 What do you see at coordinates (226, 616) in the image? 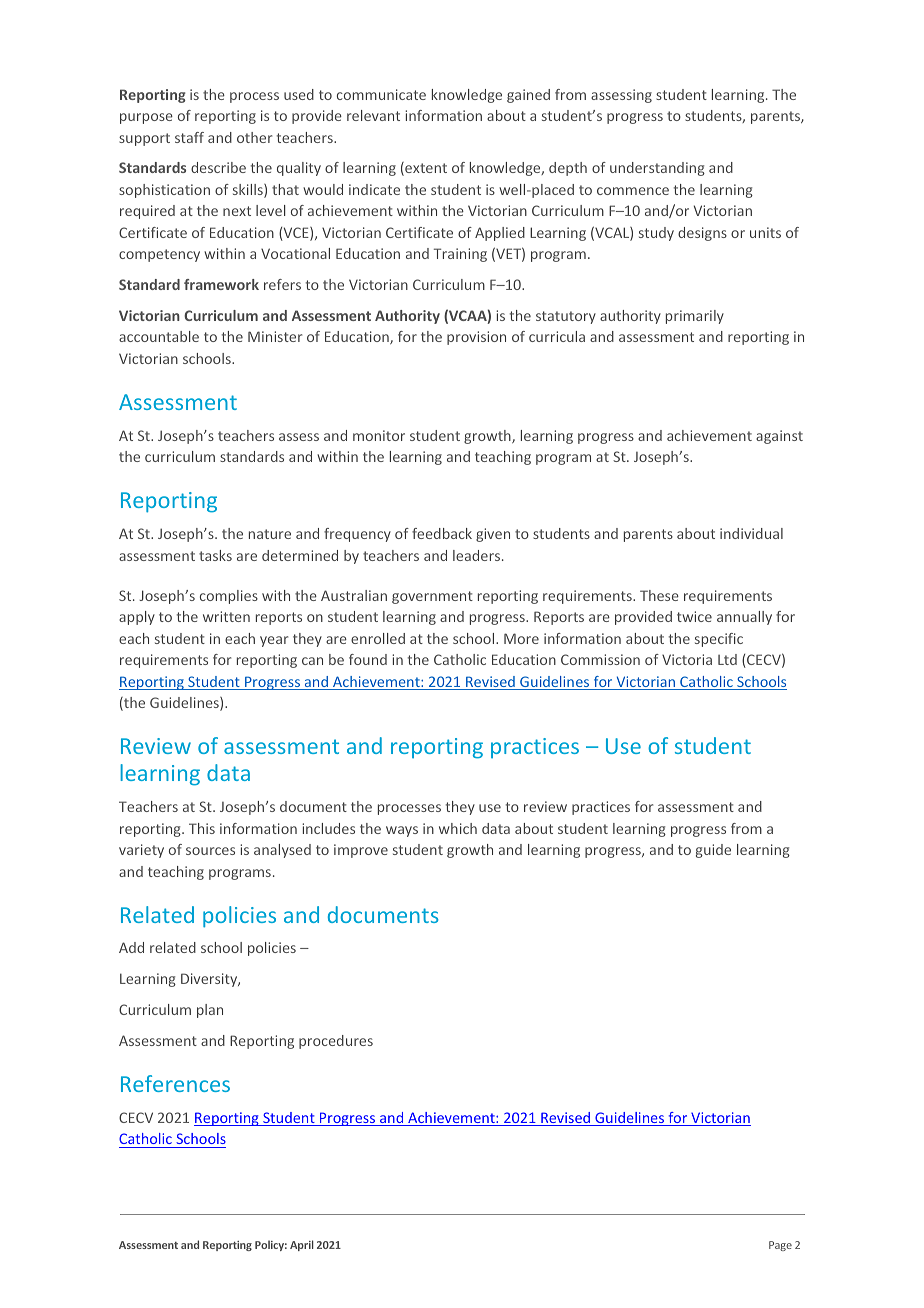
I see `written` at bounding box center [226, 616].
